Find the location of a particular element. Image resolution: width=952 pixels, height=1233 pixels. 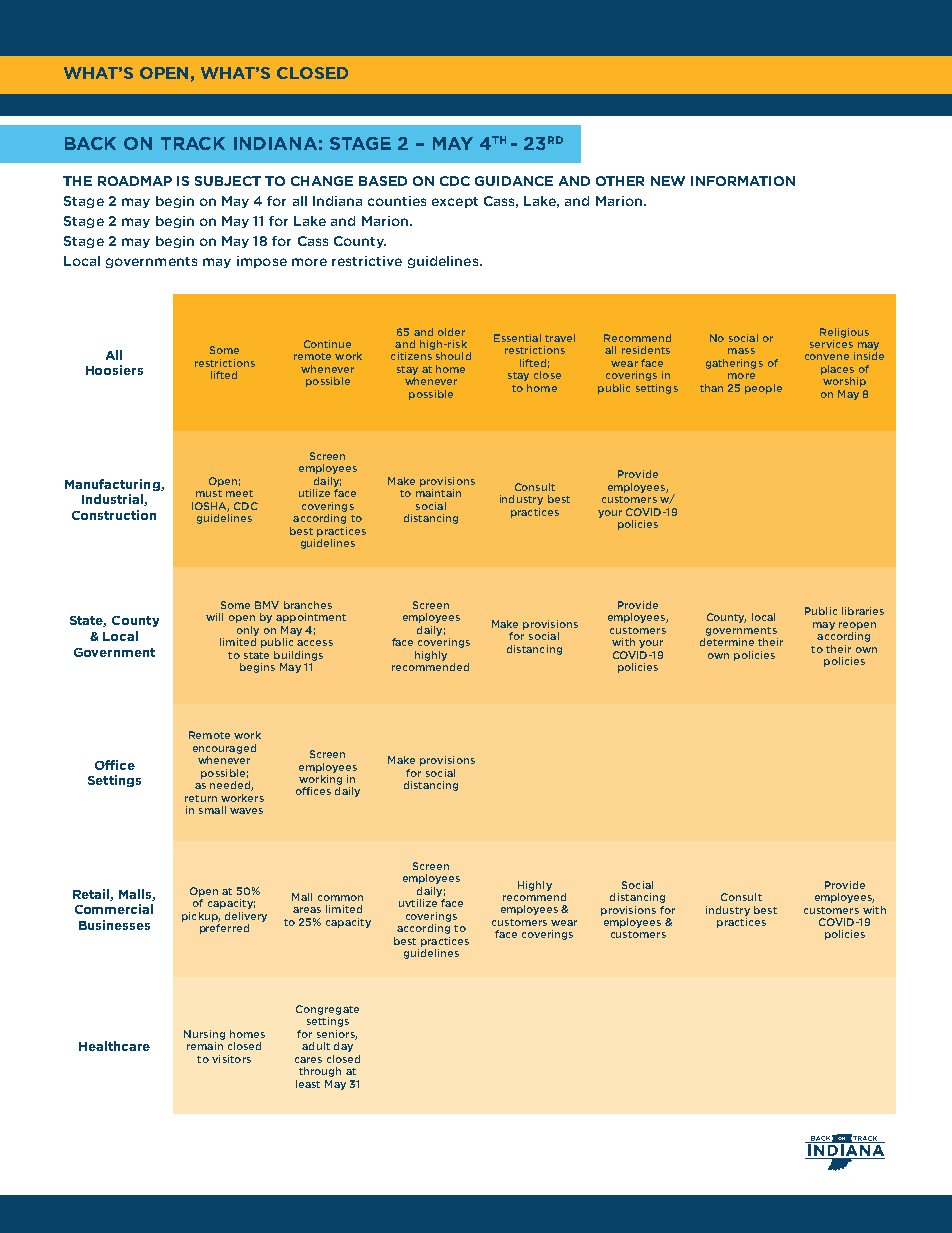

maintain is located at coordinates (438, 493).
